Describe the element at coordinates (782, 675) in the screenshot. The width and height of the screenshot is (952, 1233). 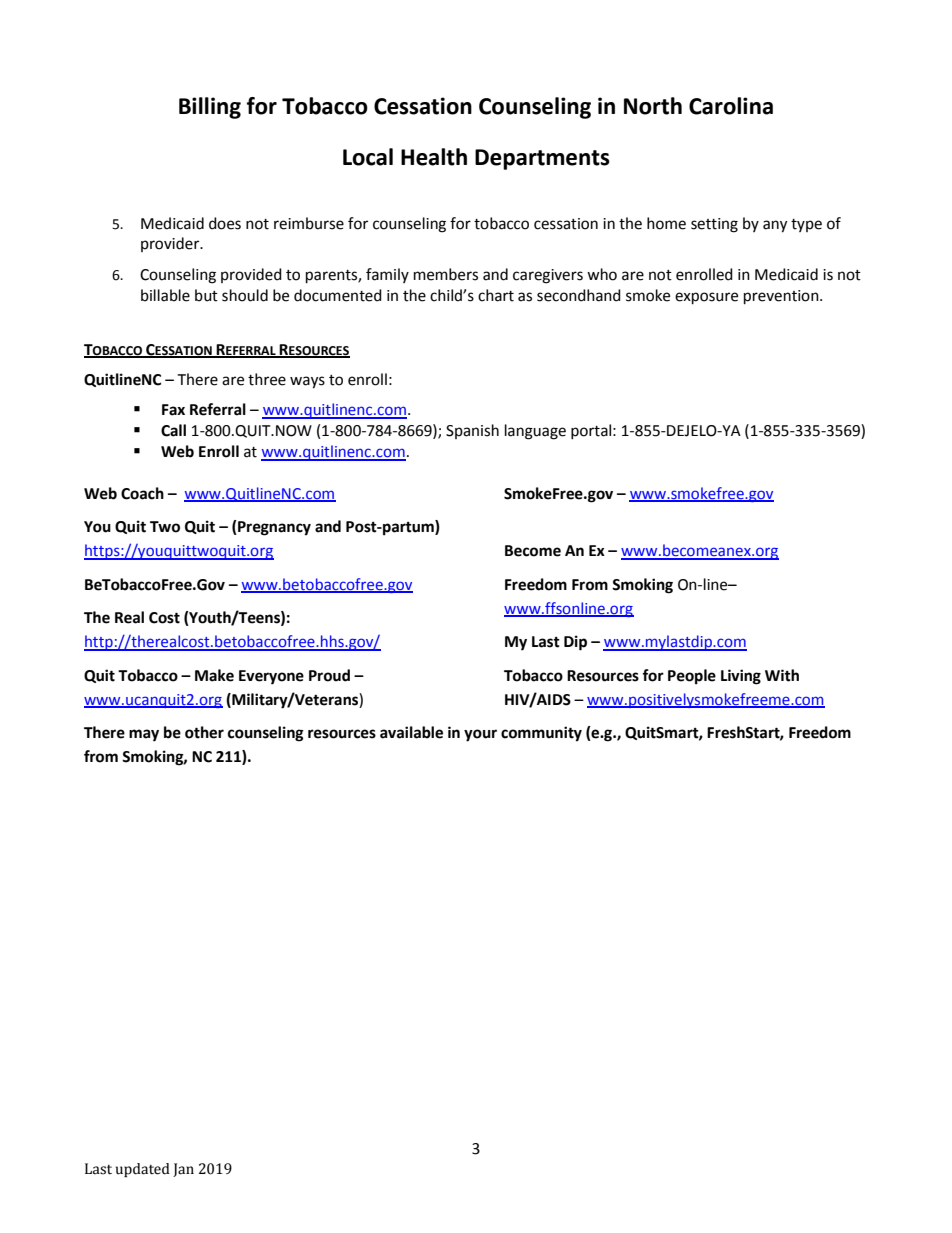
I see `With` at that location.
